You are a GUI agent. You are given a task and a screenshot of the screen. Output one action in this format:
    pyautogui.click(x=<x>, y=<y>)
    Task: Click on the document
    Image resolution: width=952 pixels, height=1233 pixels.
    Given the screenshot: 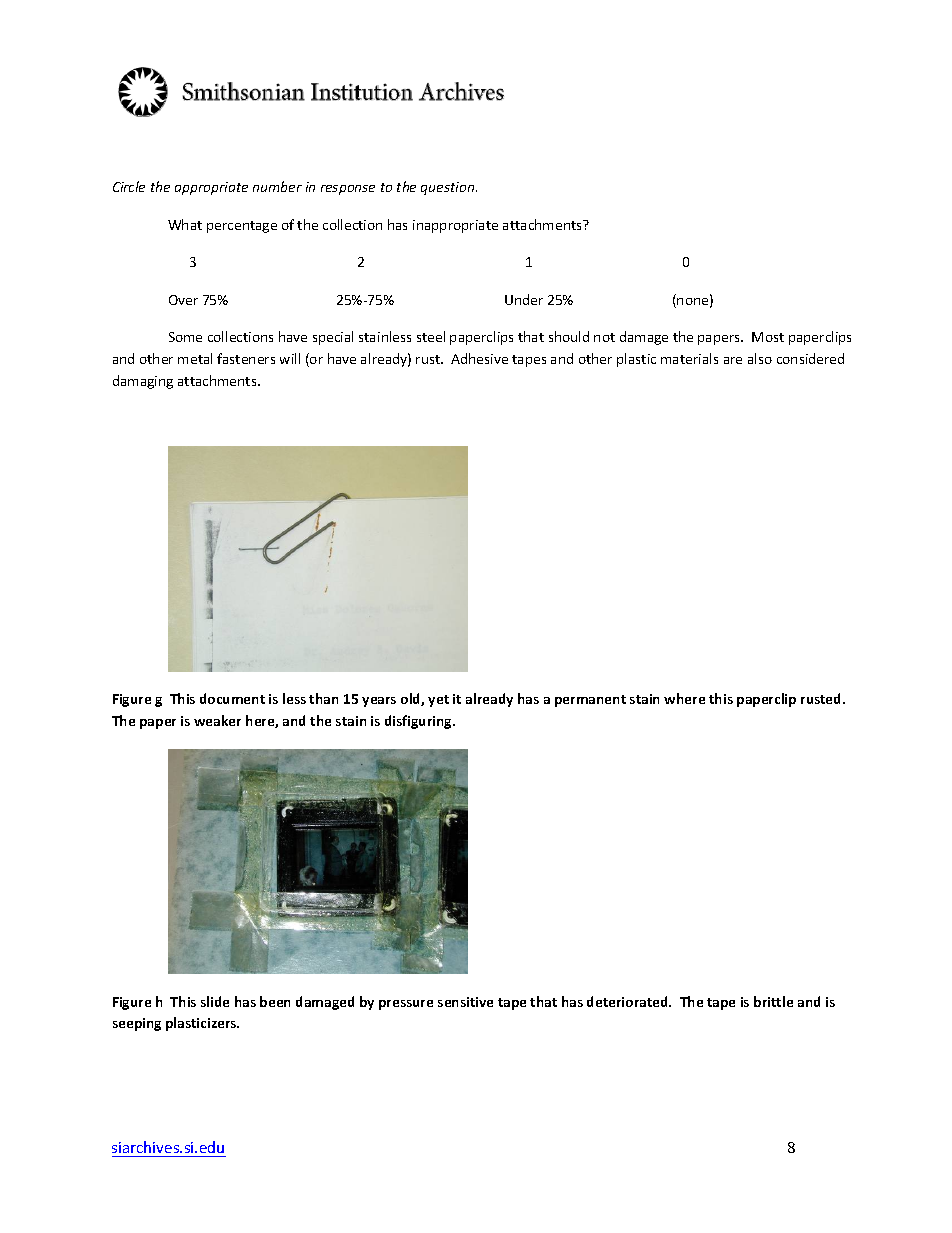 What is the action you would take?
    pyautogui.click(x=232, y=698)
